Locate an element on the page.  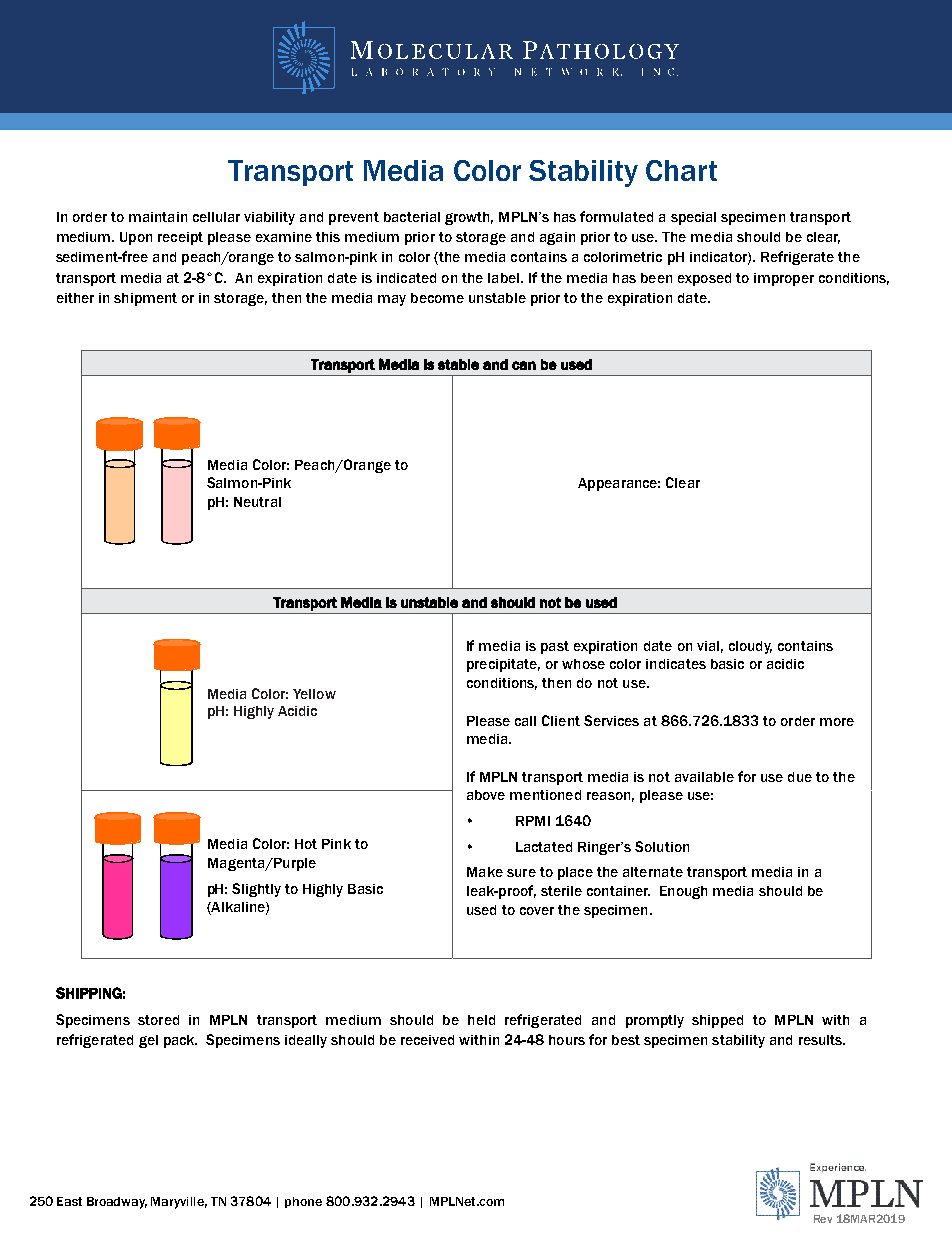
maintain is located at coordinates (158, 217).
